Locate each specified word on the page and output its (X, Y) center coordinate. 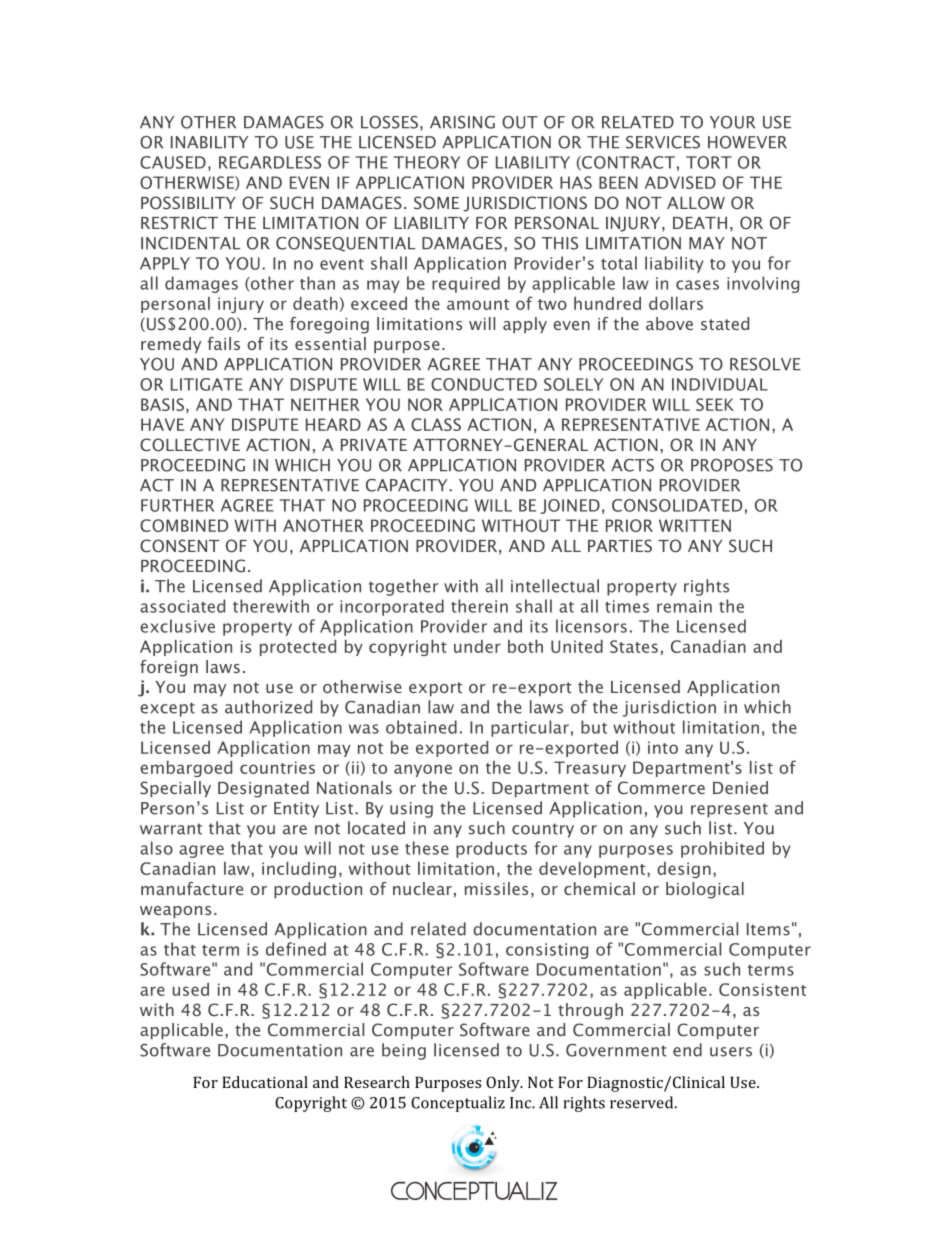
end (687, 1050)
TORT (709, 162)
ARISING (462, 122)
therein (479, 606)
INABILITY (209, 142)
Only (504, 1084)
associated (182, 606)
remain (684, 606)
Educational (265, 1082)
